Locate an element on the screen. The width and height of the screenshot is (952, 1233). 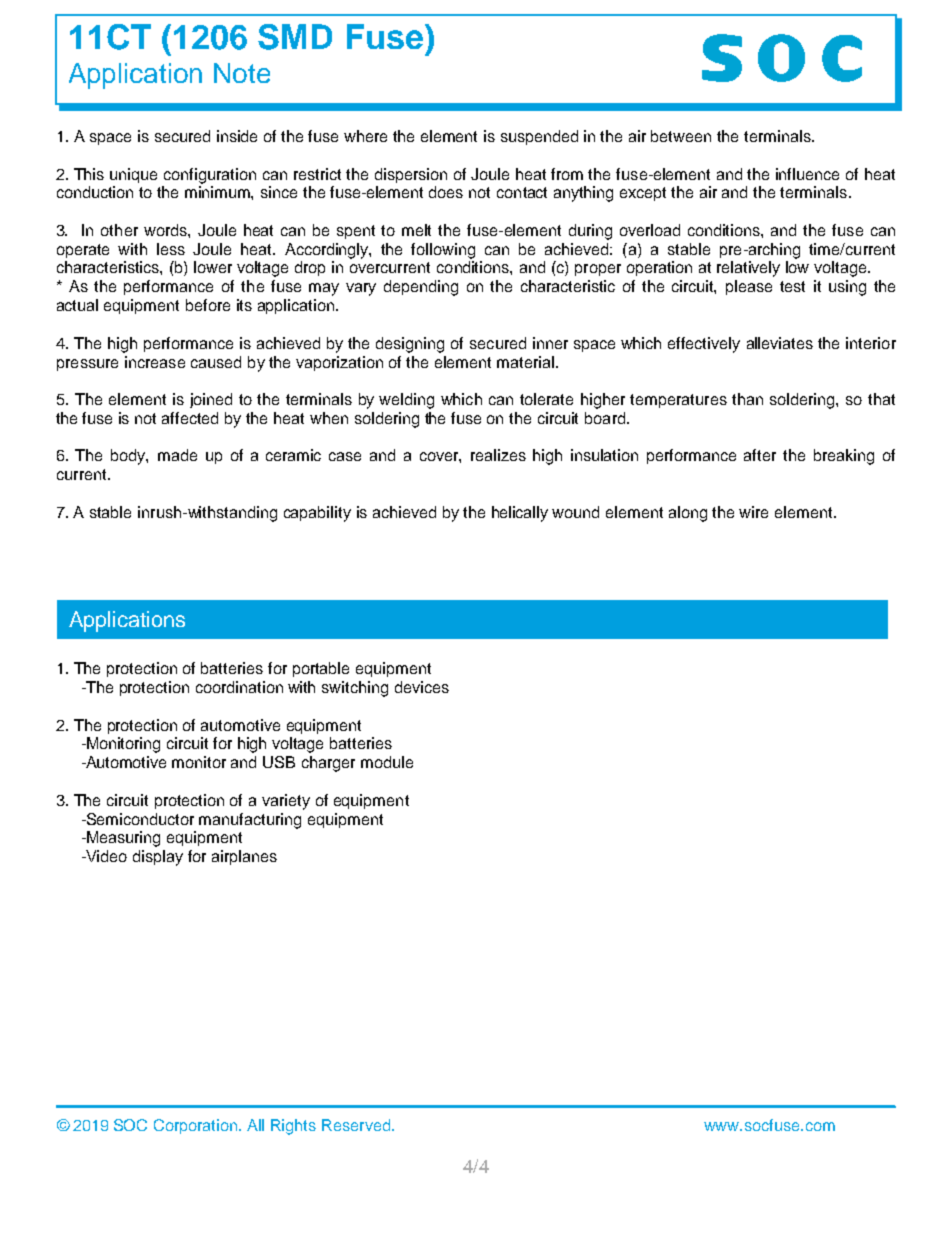
wound is located at coordinates (575, 512).
